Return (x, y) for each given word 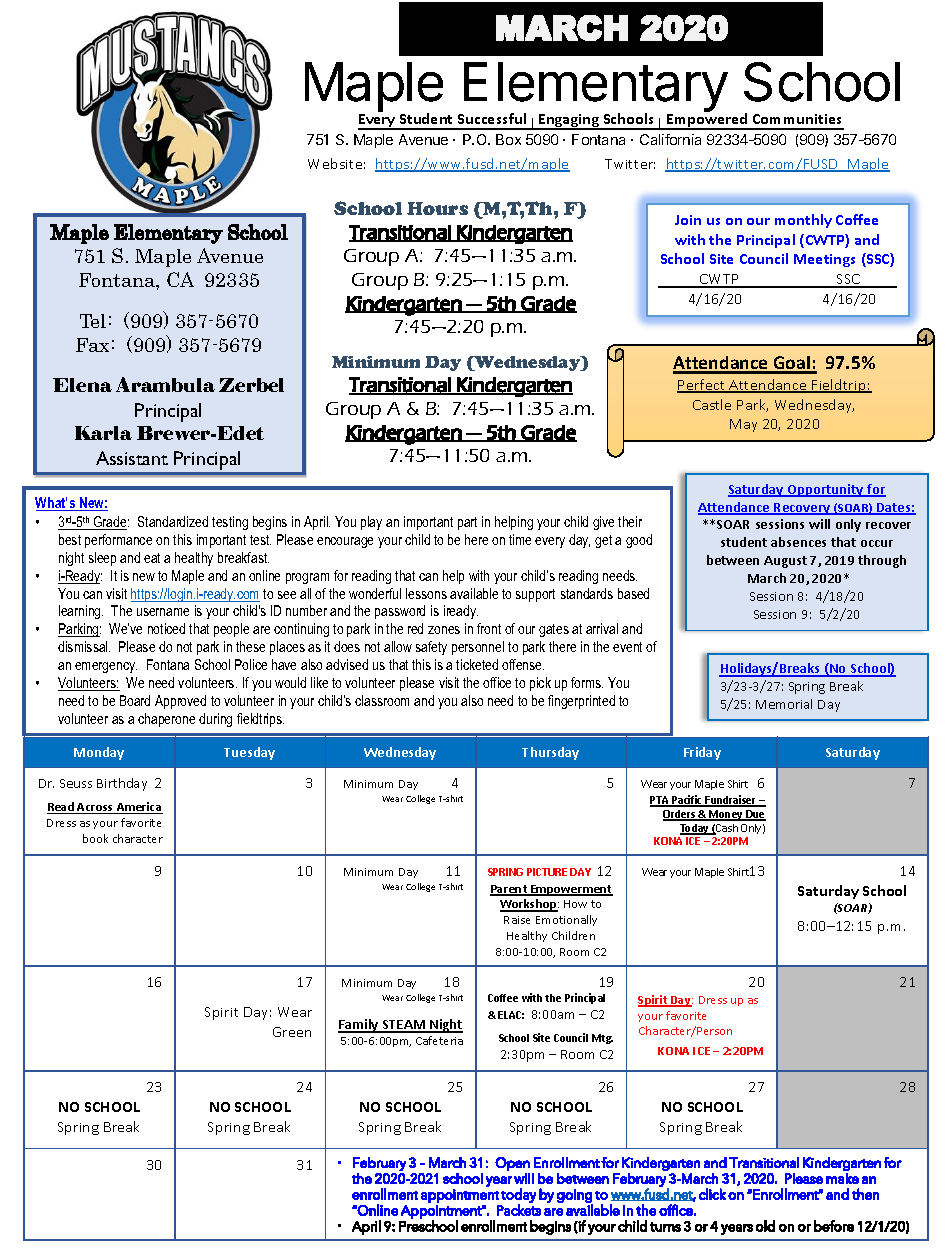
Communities (797, 119)
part (467, 523)
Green (292, 1032)
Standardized (173, 521)
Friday (702, 753)
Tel (93, 321)
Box (508, 139)
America (139, 808)
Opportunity (825, 490)
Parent (510, 890)
